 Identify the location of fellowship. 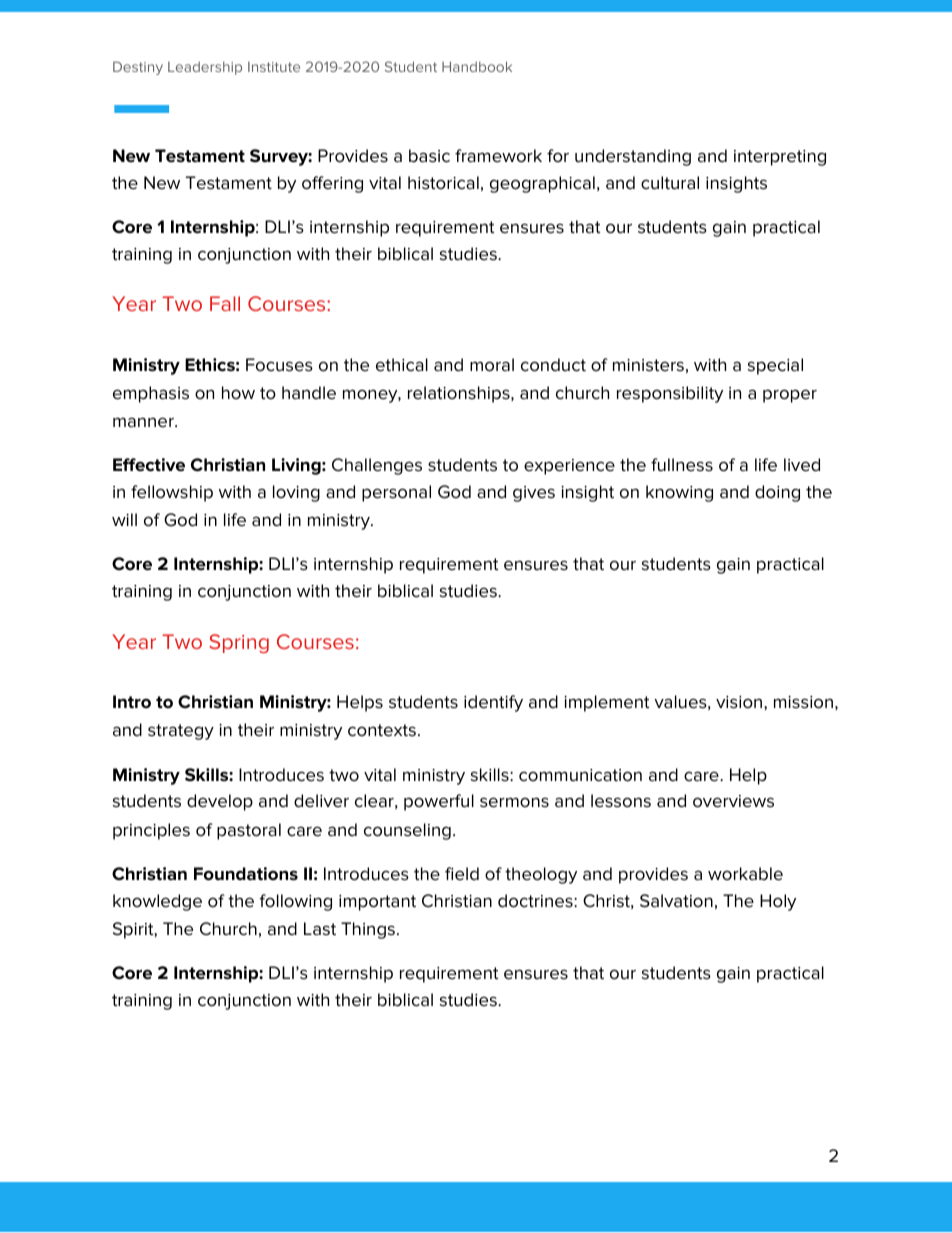
(172, 493).
